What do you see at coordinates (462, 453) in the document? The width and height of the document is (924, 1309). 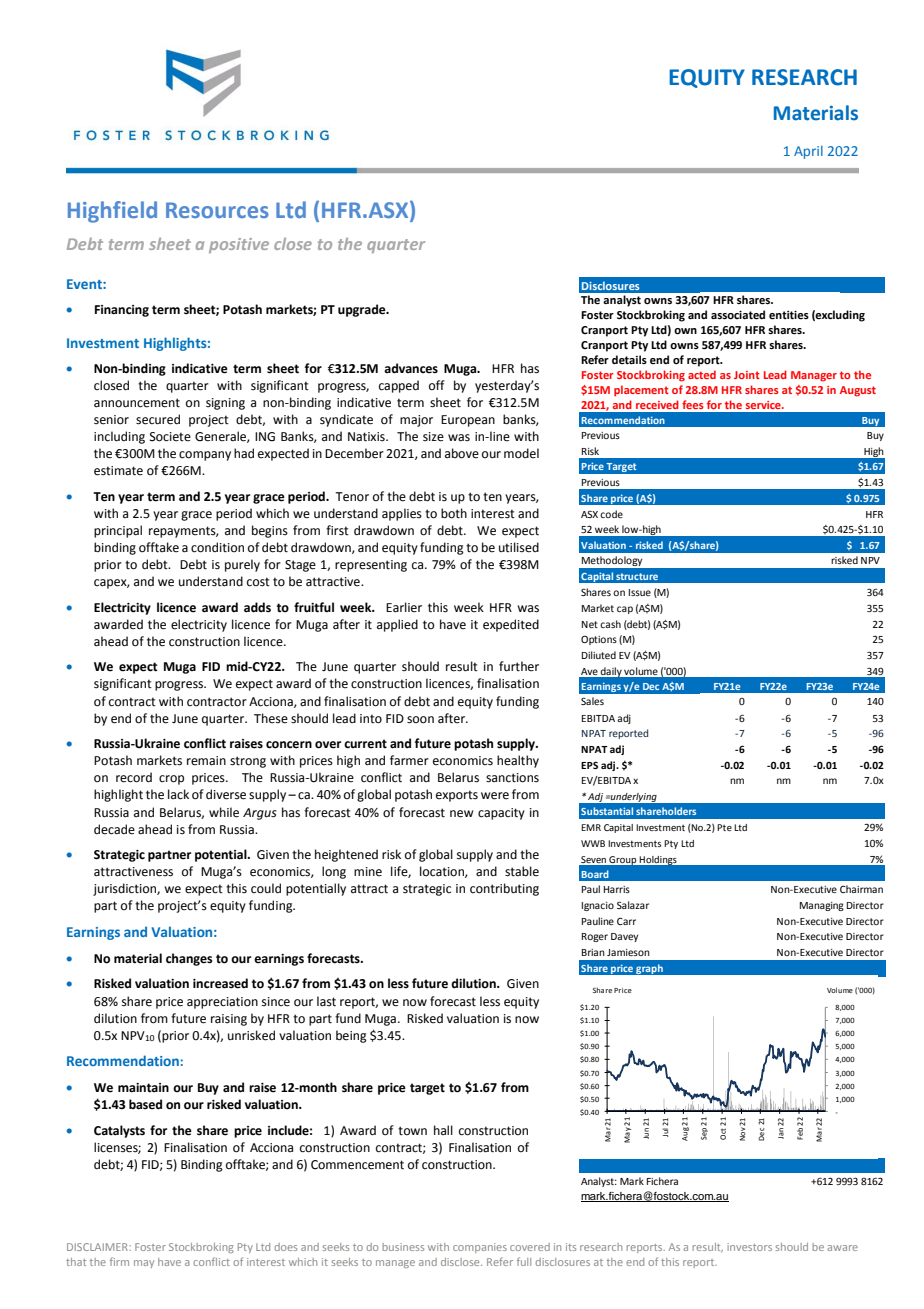 I see `above` at bounding box center [462, 453].
